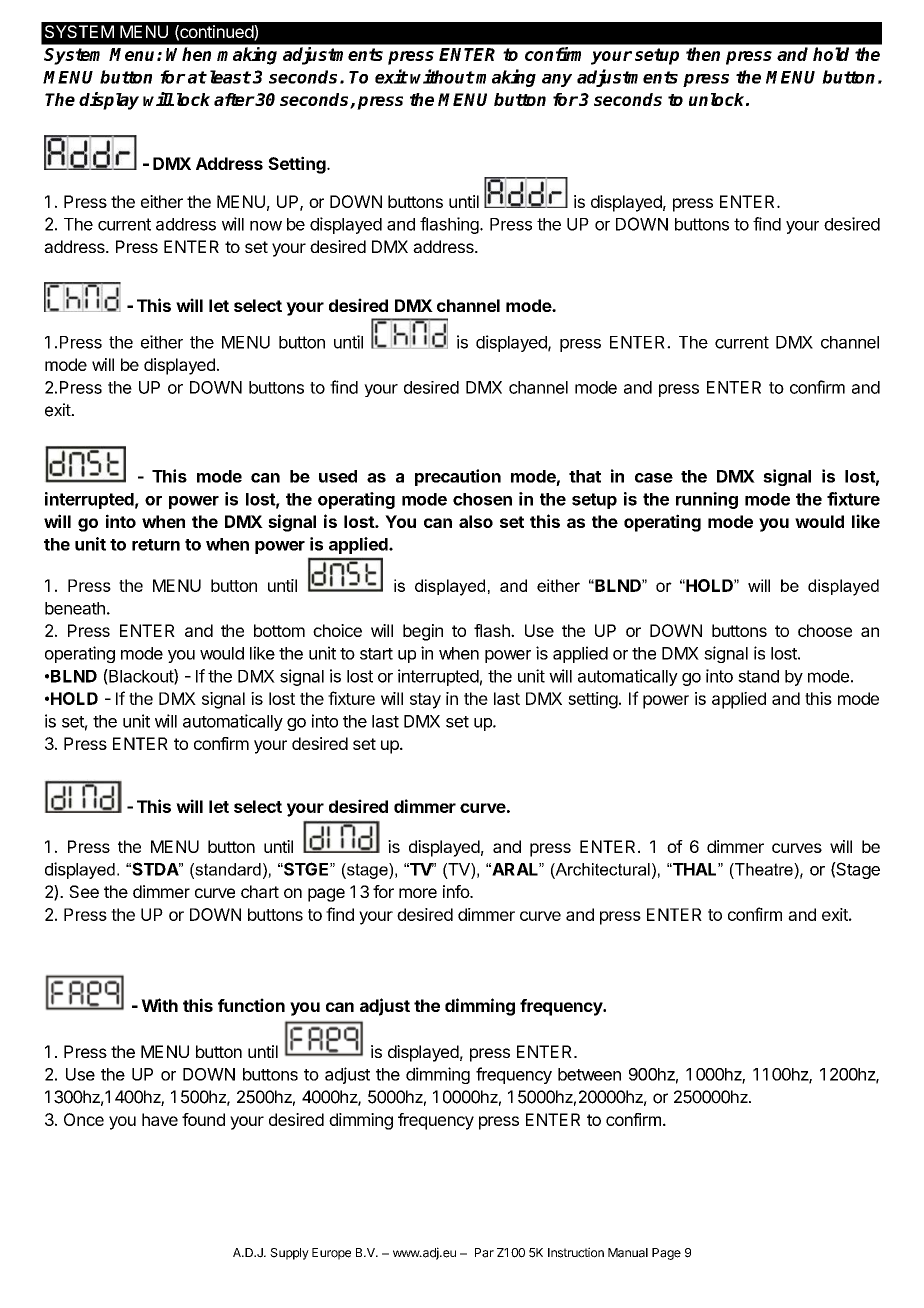 This page has height=1308, width=924. Describe the element at coordinates (84, 891) in the page. I see `See` at that location.
